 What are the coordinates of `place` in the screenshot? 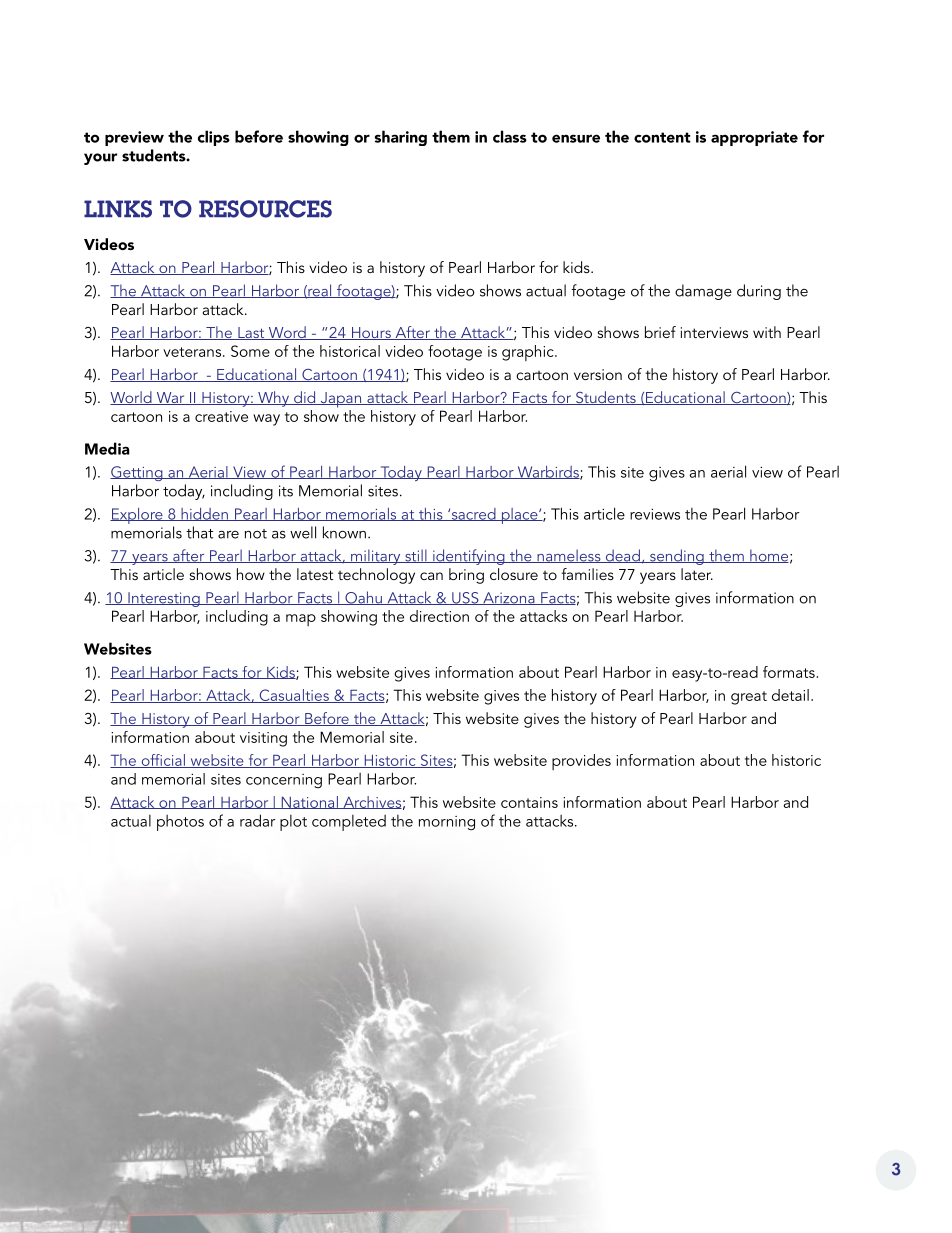 It's located at (519, 516).
